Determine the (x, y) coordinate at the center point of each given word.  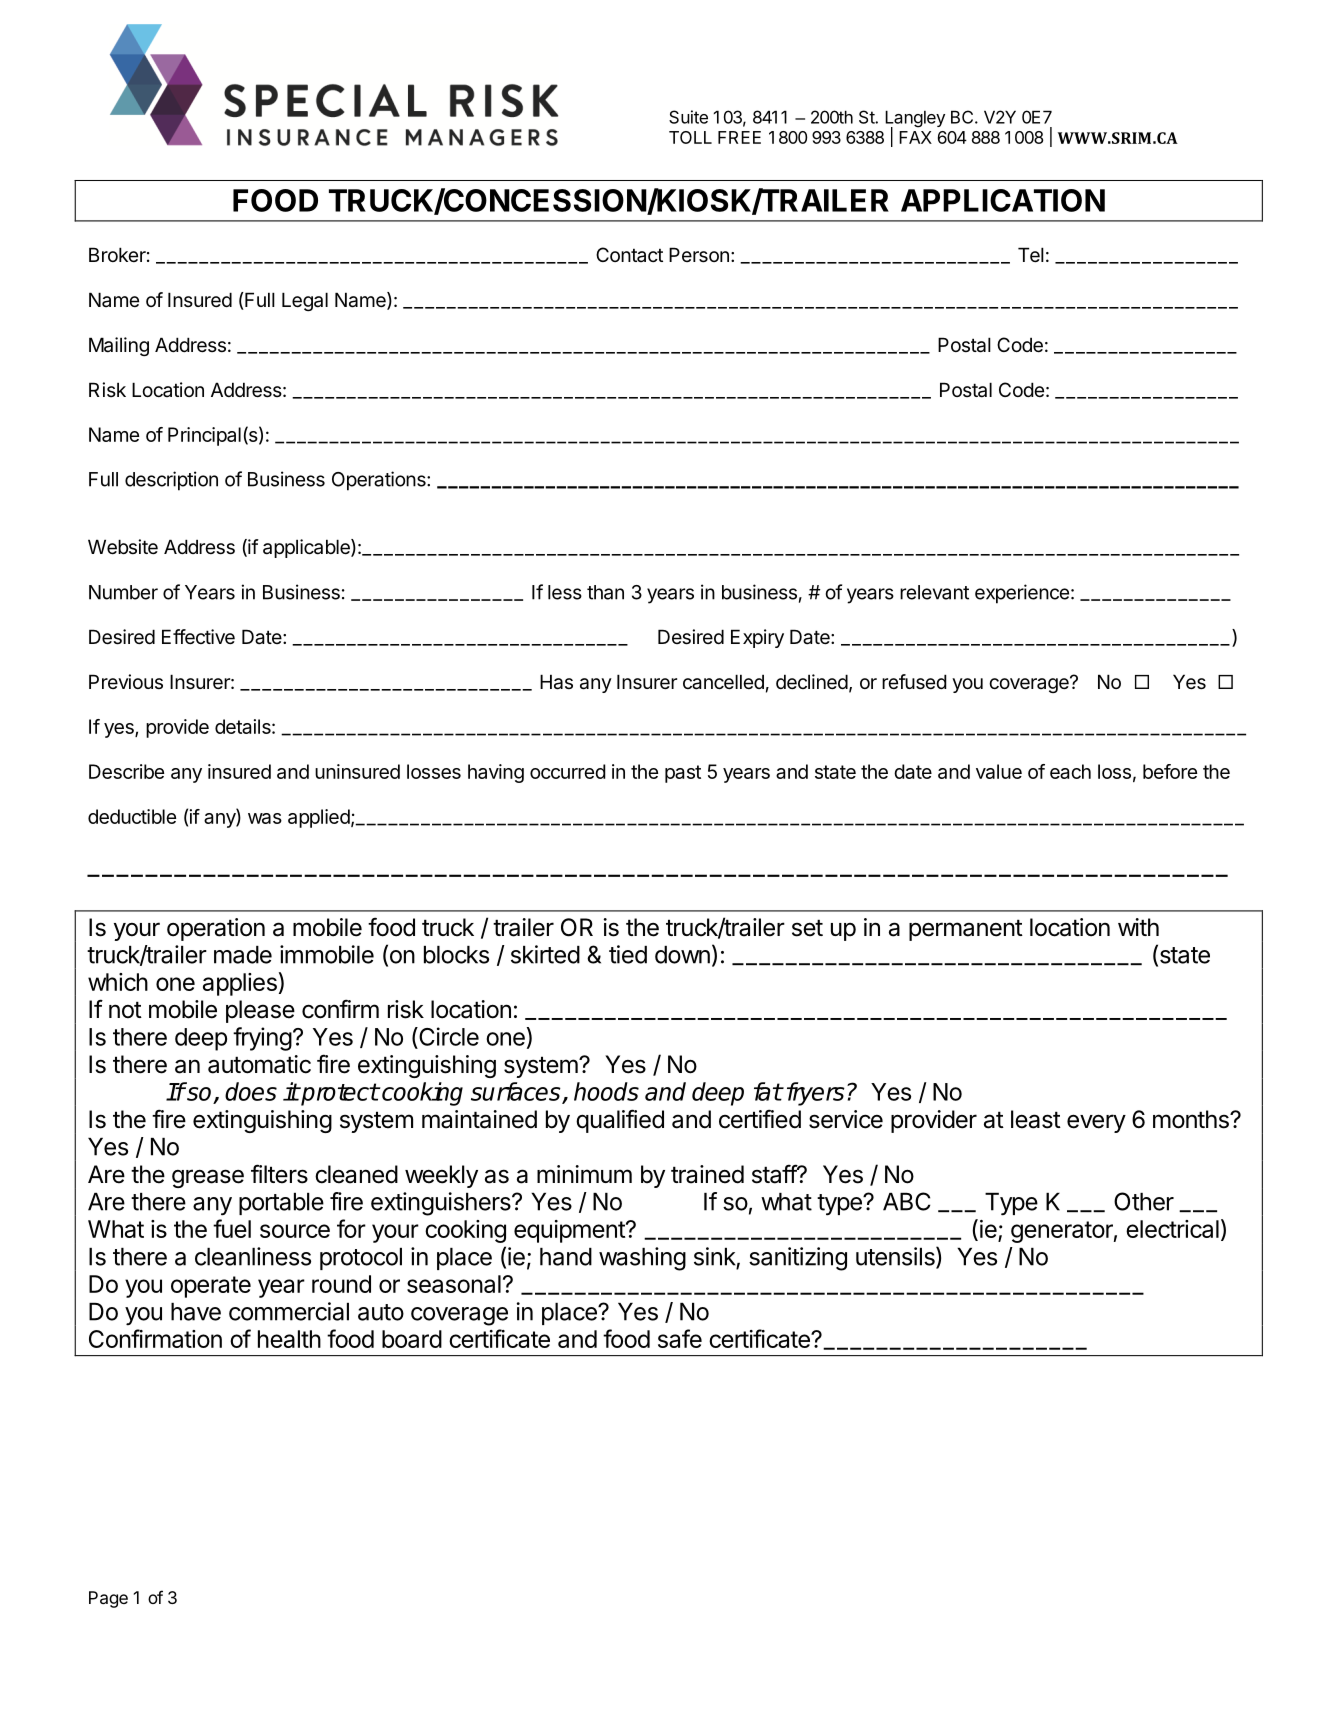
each (1070, 771)
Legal (305, 301)
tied (628, 954)
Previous (126, 681)
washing (642, 1259)
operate (211, 1287)
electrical (1172, 1229)
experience (1022, 594)
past (683, 774)
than (605, 592)
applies (240, 984)
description (171, 481)
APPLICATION (1003, 200)
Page (108, 1599)
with (1138, 927)
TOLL (690, 137)
